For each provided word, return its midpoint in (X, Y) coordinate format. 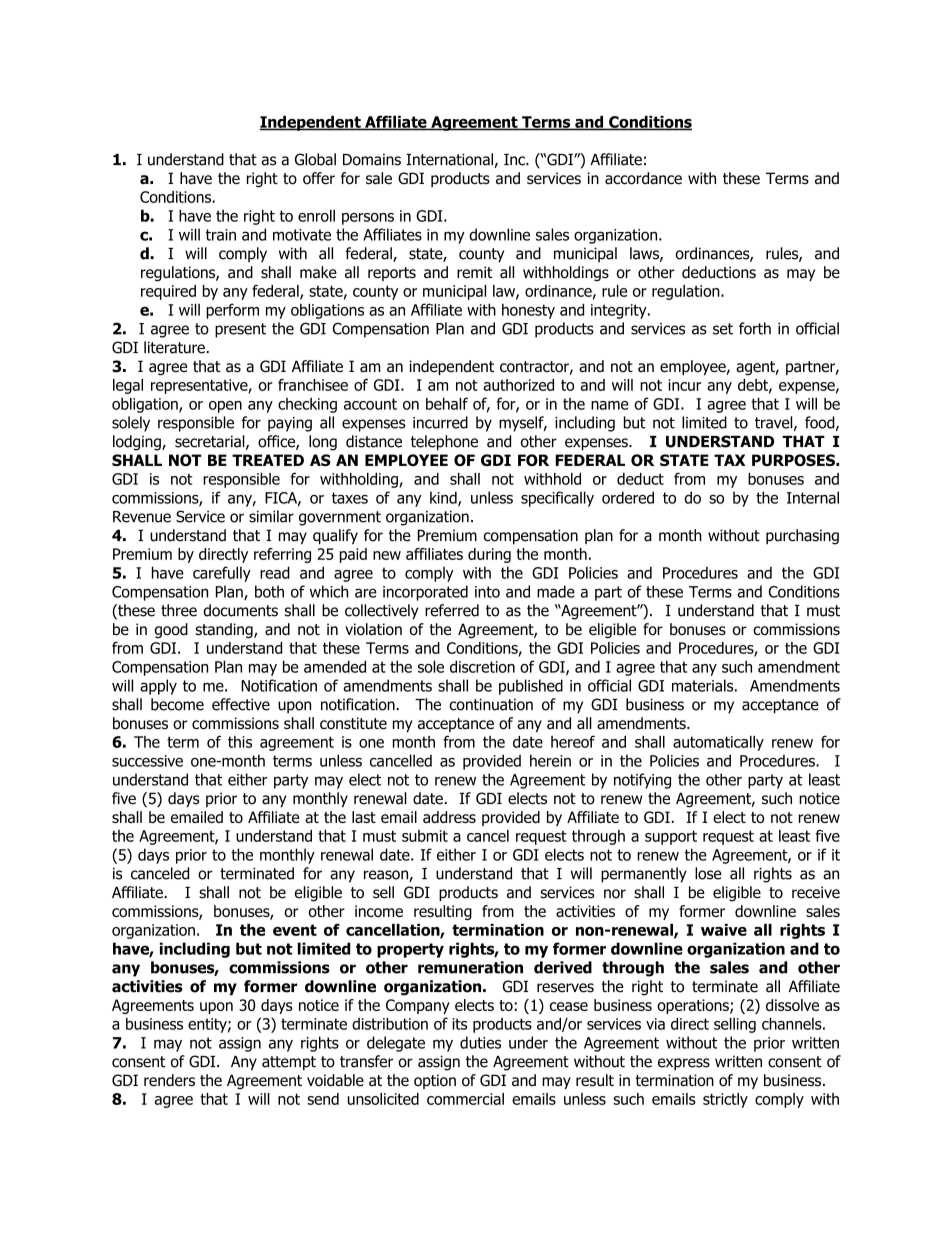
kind (444, 498)
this (240, 742)
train (221, 235)
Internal (813, 497)
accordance (643, 178)
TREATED (268, 460)
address (449, 817)
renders (169, 1080)
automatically (718, 743)
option (435, 1081)
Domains (372, 159)
